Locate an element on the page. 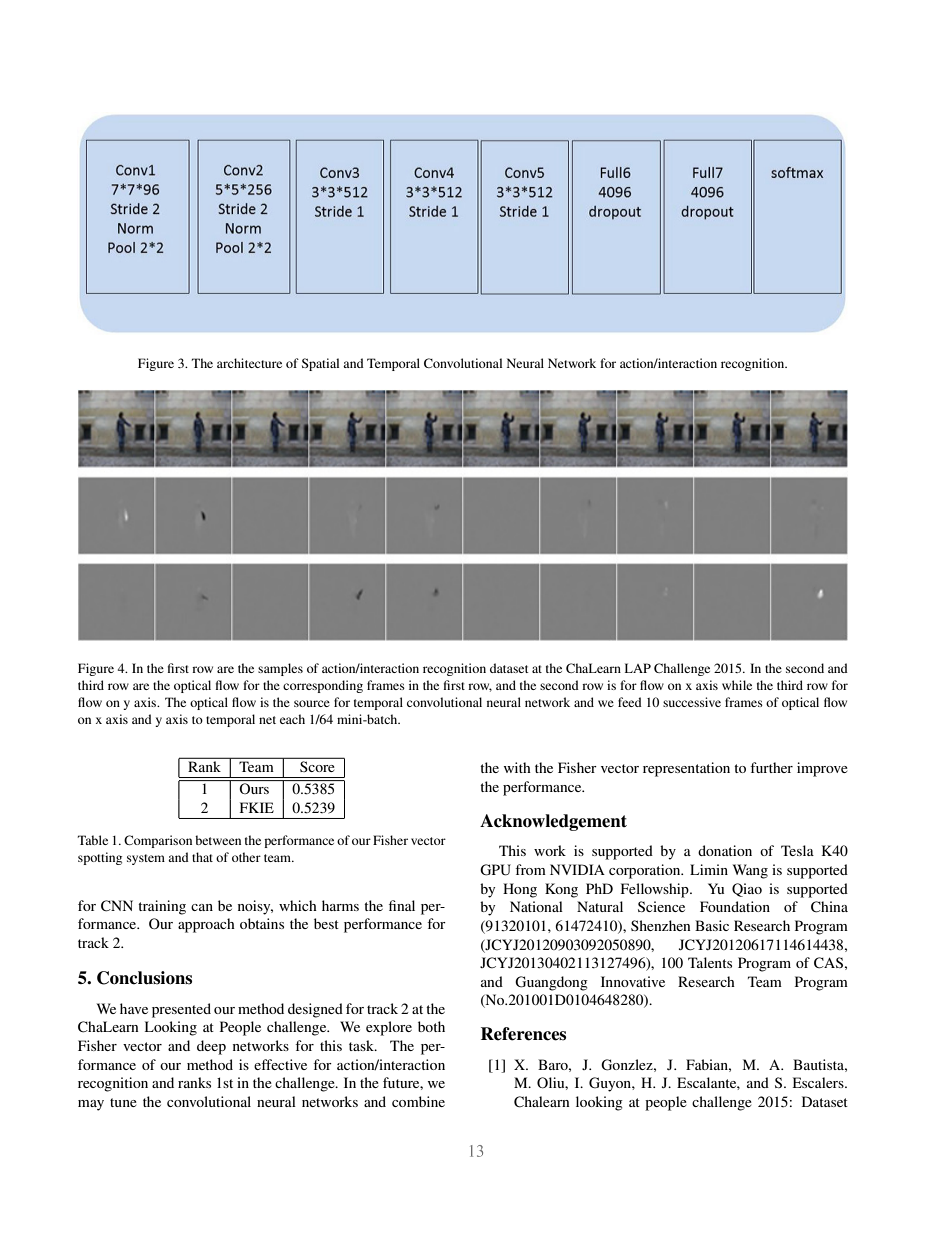  combine is located at coordinates (418, 1101).
